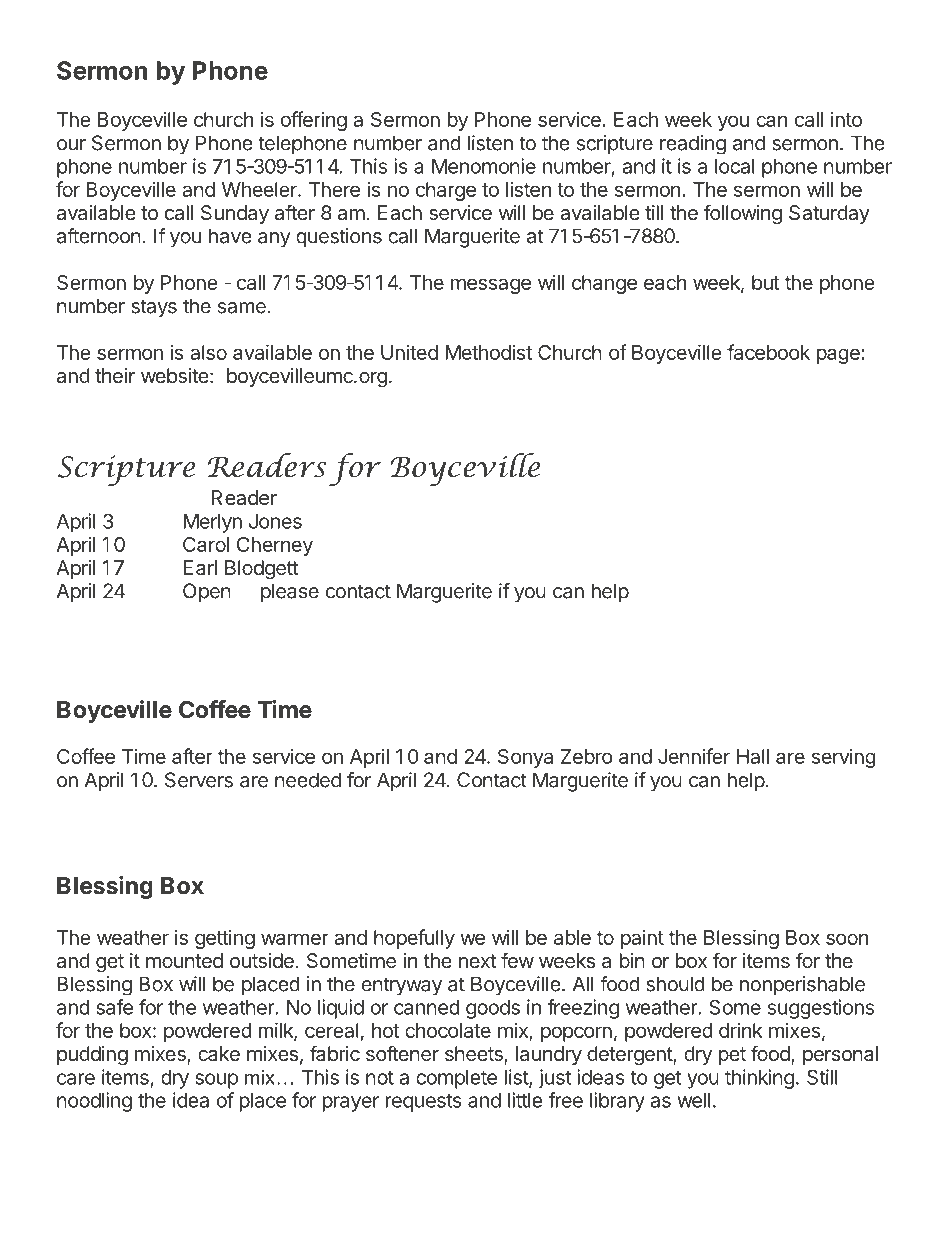 The height and width of the image is (1233, 952). I want to click on charge, so click(446, 191).
